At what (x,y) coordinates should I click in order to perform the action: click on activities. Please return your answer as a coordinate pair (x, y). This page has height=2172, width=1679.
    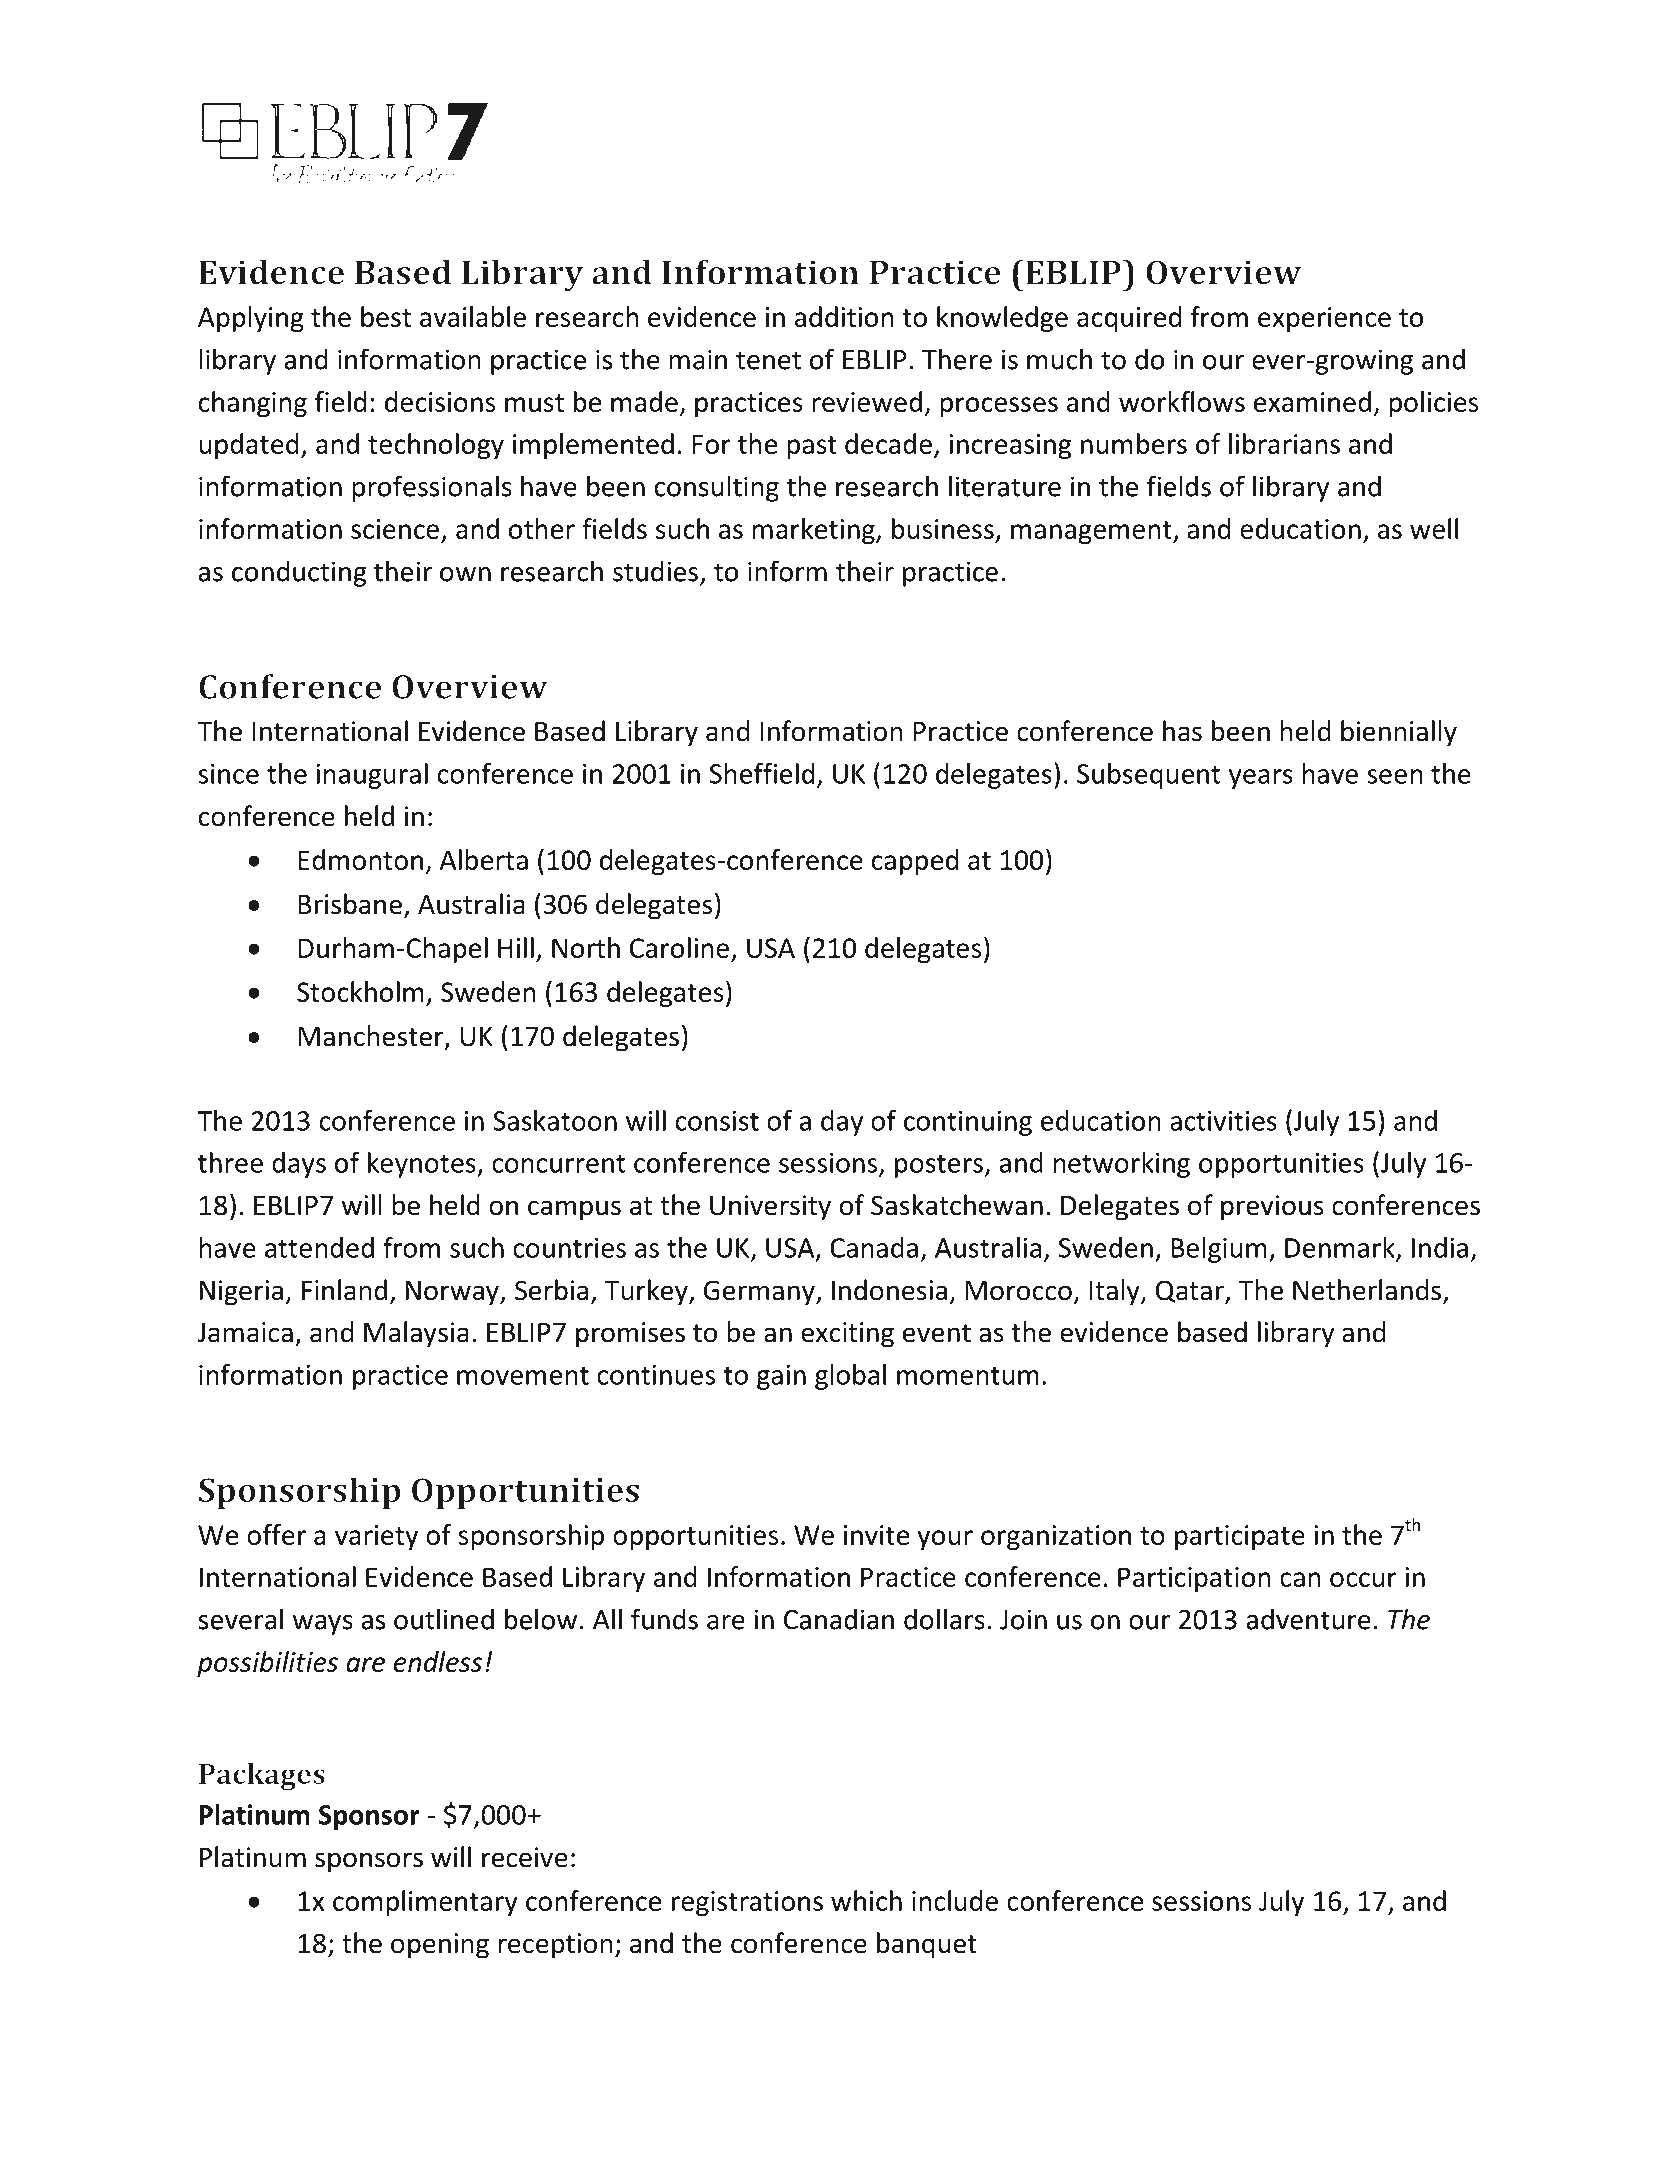
    Looking at the image, I should click on (1223, 1121).
